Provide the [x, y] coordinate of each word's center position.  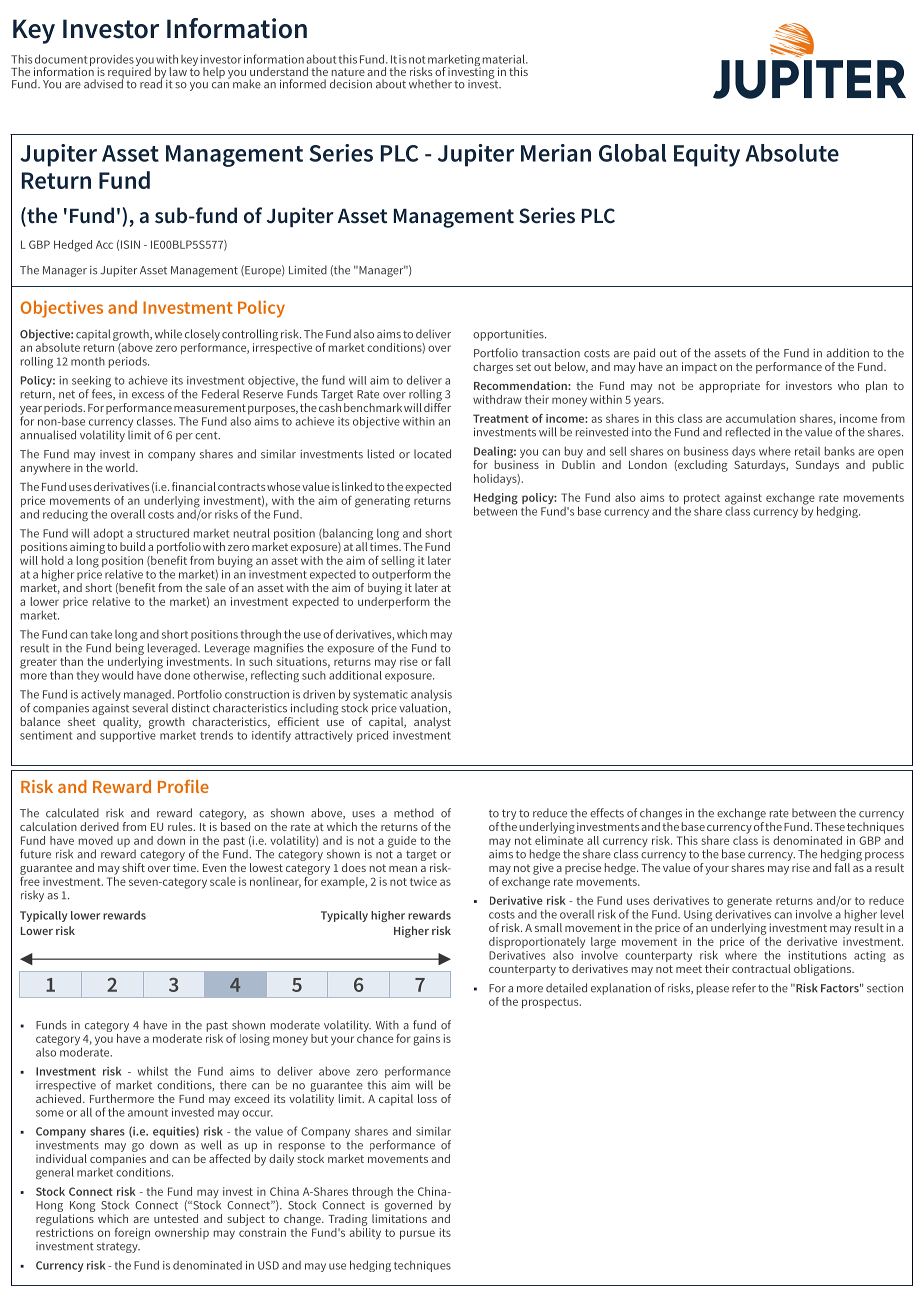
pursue [417, 1235]
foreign [132, 1234]
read [152, 83]
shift [133, 867]
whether [430, 84]
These [829, 826]
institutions [817, 955]
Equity [707, 155]
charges [493, 368]
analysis [431, 696]
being [130, 649]
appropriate [729, 387]
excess [148, 395]
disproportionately [537, 944]
